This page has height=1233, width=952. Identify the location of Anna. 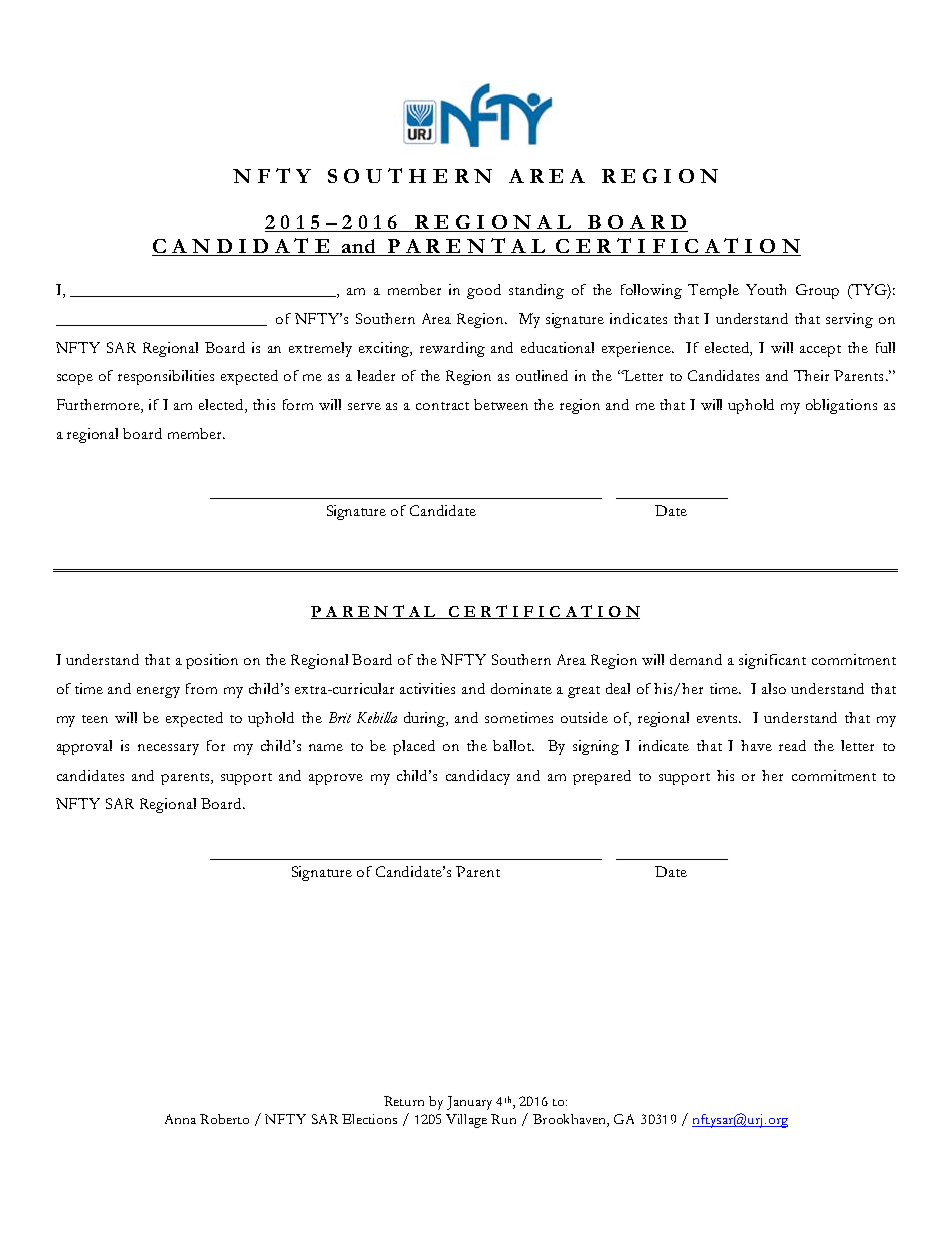
(180, 1119).
